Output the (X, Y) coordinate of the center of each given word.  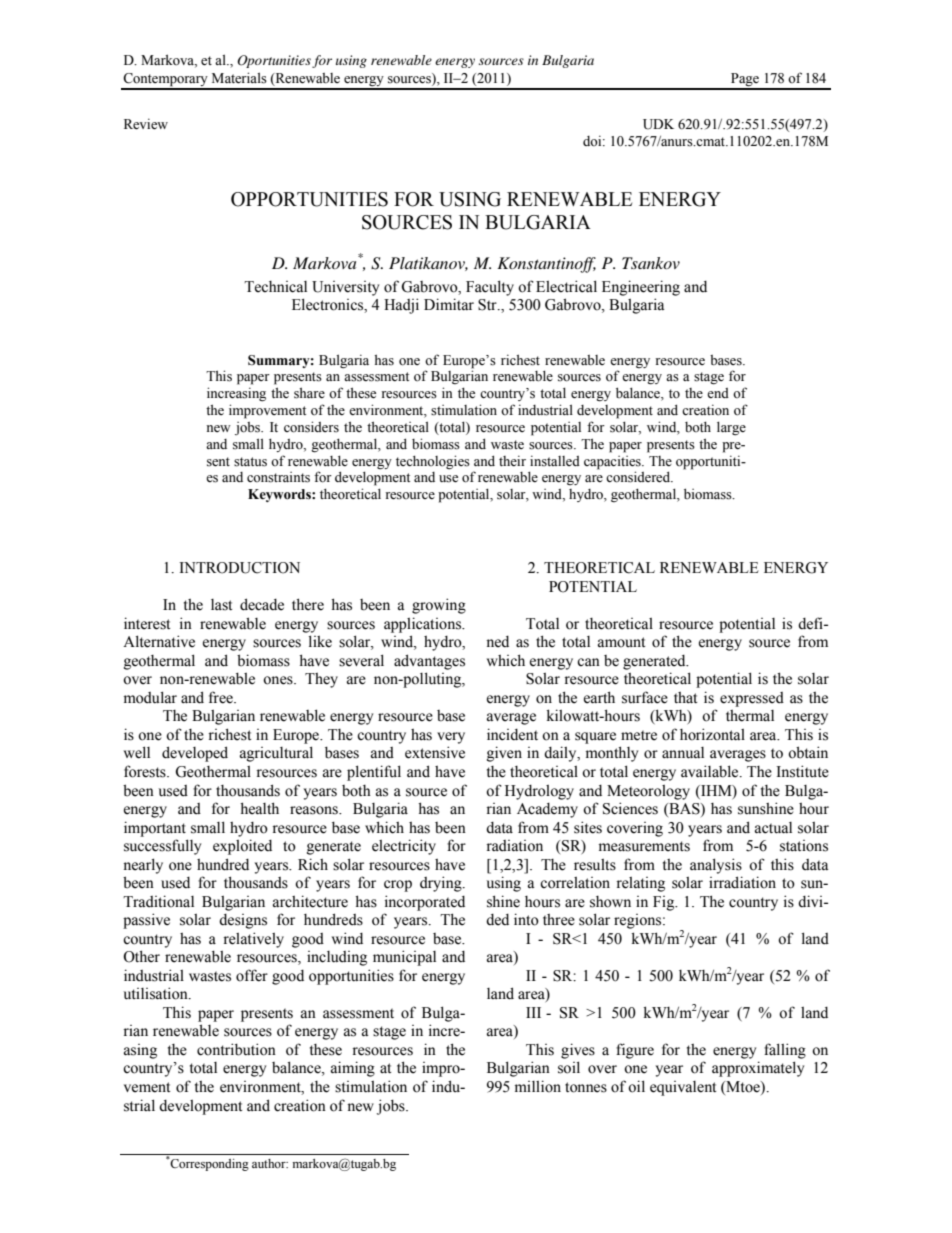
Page (745, 81)
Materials (239, 78)
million (538, 1086)
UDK (658, 124)
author (270, 1163)
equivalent (683, 1088)
